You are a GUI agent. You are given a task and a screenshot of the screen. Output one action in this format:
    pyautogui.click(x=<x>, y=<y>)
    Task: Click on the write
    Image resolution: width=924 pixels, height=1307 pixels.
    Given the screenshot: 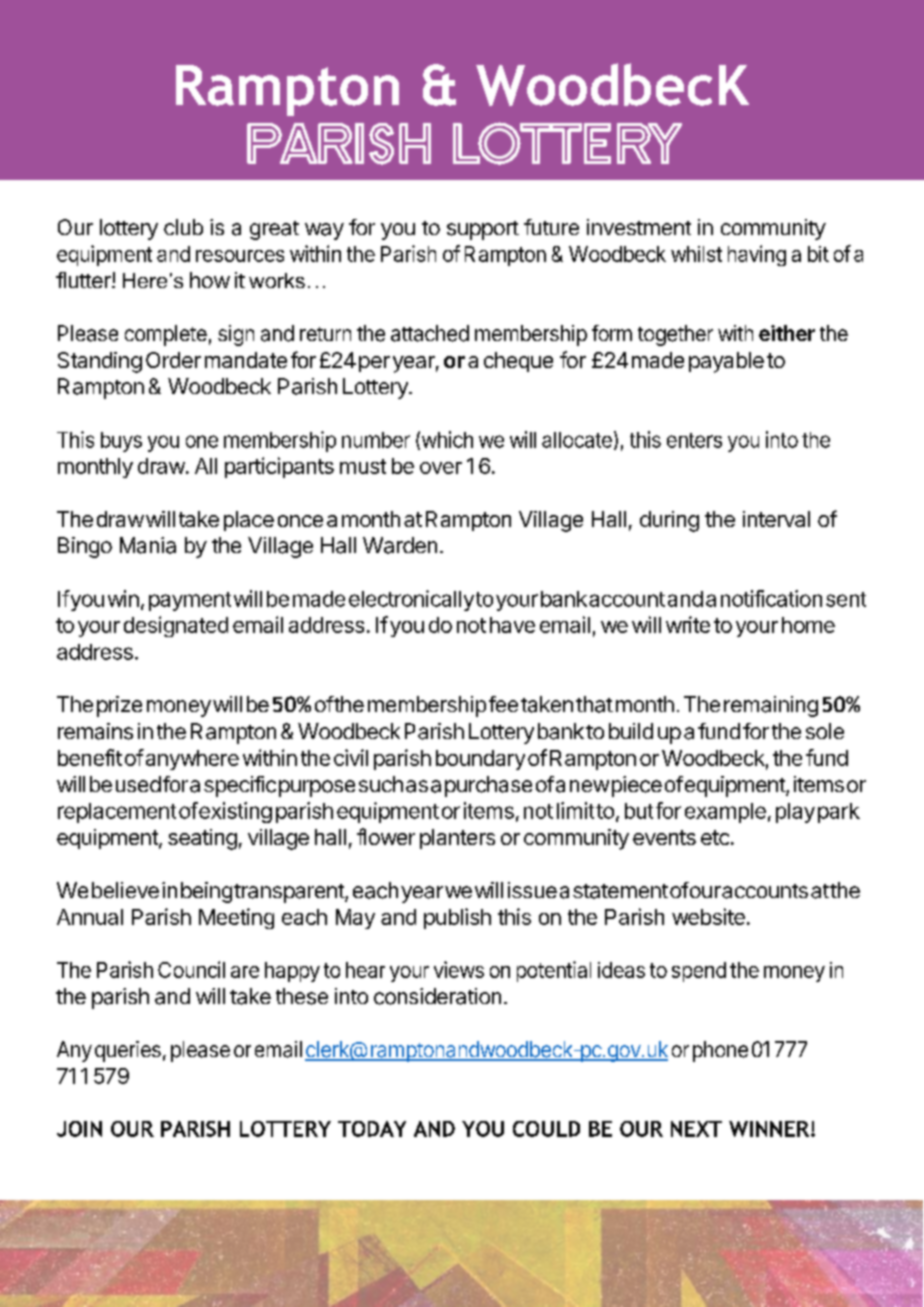 What is the action you would take?
    pyautogui.click(x=688, y=624)
